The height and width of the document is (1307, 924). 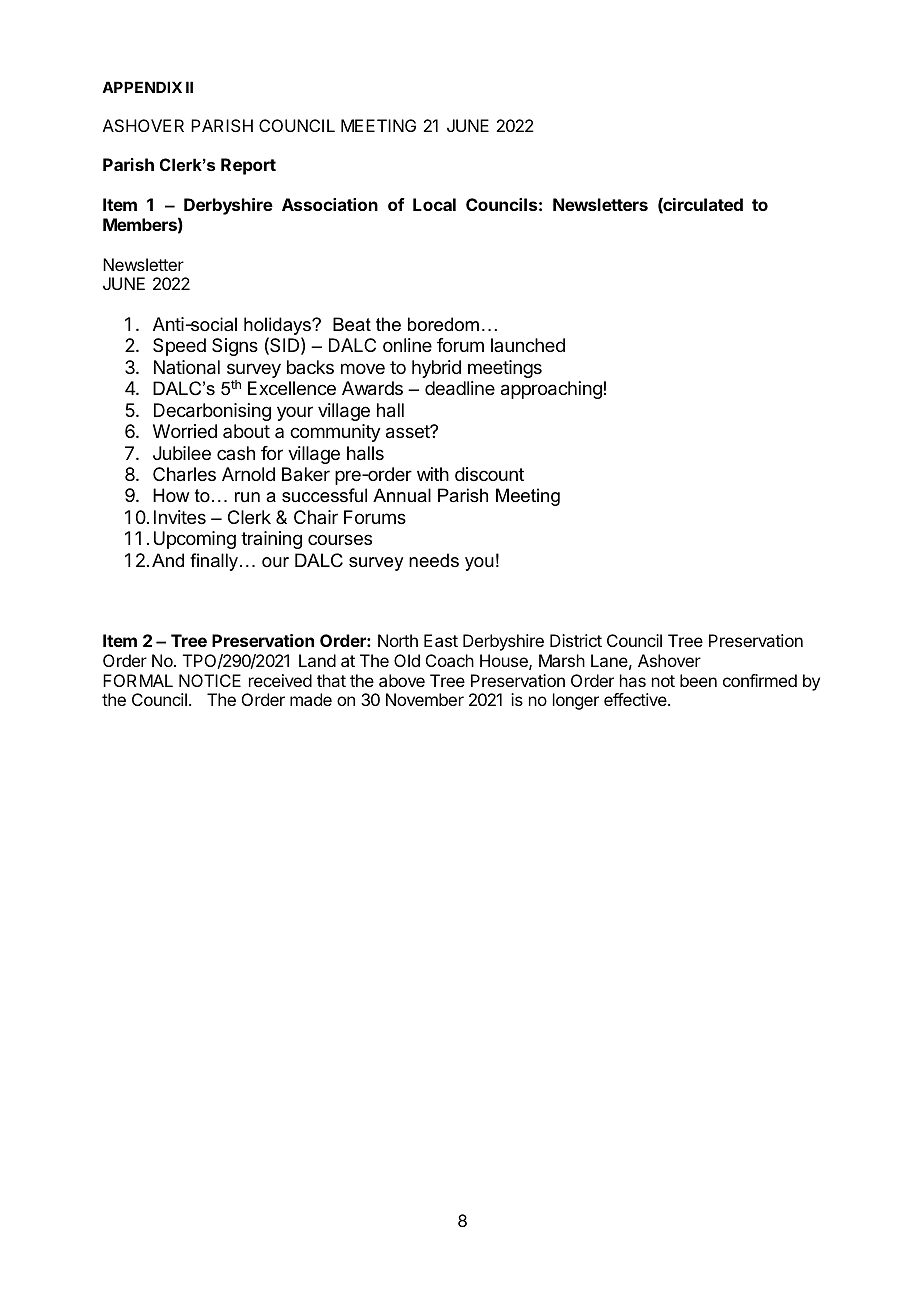 What do you see at coordinates (212, 412) in the document?
I see `Decarbonising` at bounding box center [212, 412].
